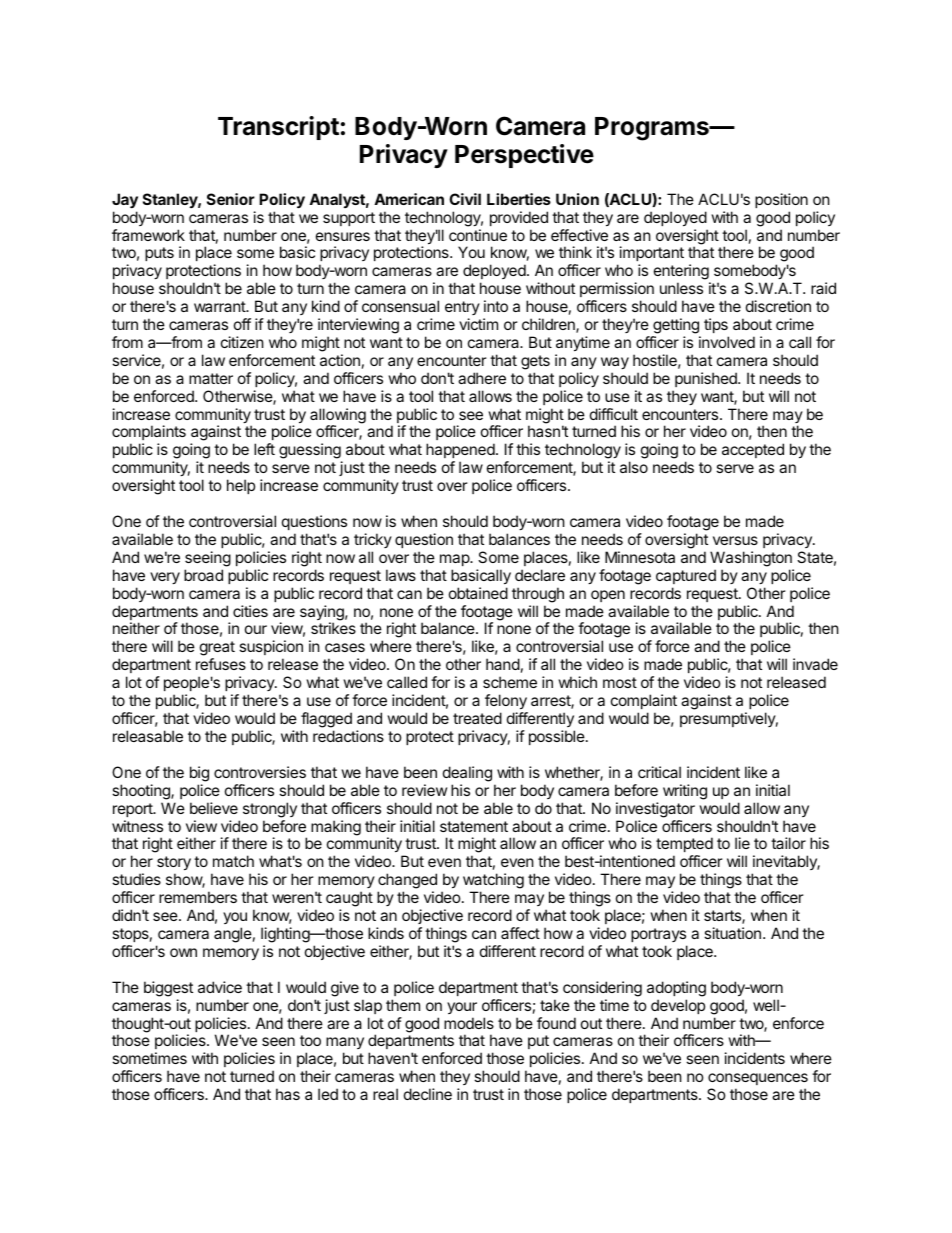  I want to click on happened, so click(461, 452).
